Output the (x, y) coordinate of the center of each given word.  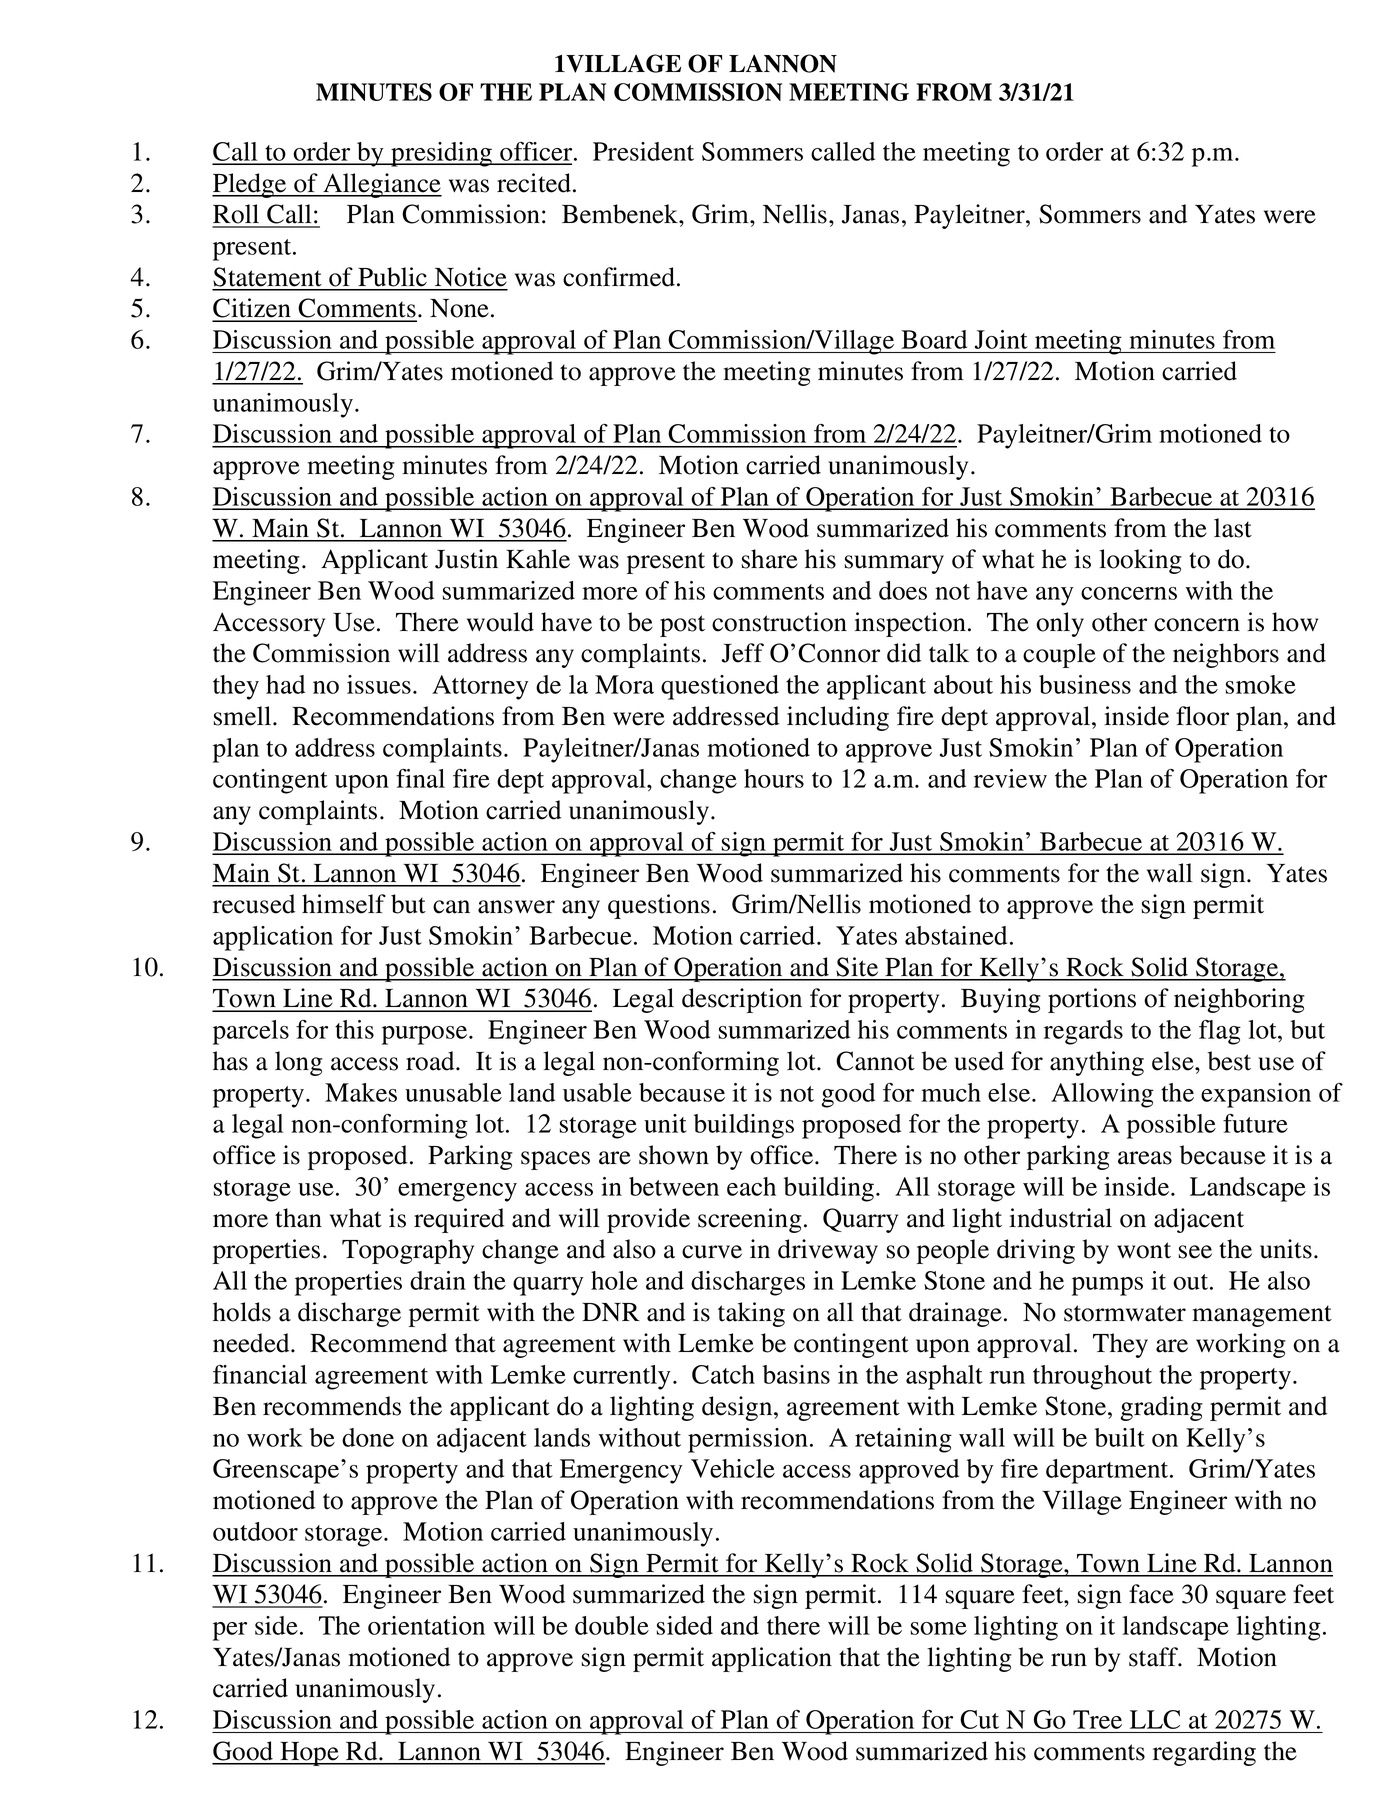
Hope (309, 1754)
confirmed (620, 277)
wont (1144, 1250)
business (1085, 684)
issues (379, 684)
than (298, 1218)
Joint (1001, 339)
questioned (720, 687)
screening (750, 1220)
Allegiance (381, 185)
